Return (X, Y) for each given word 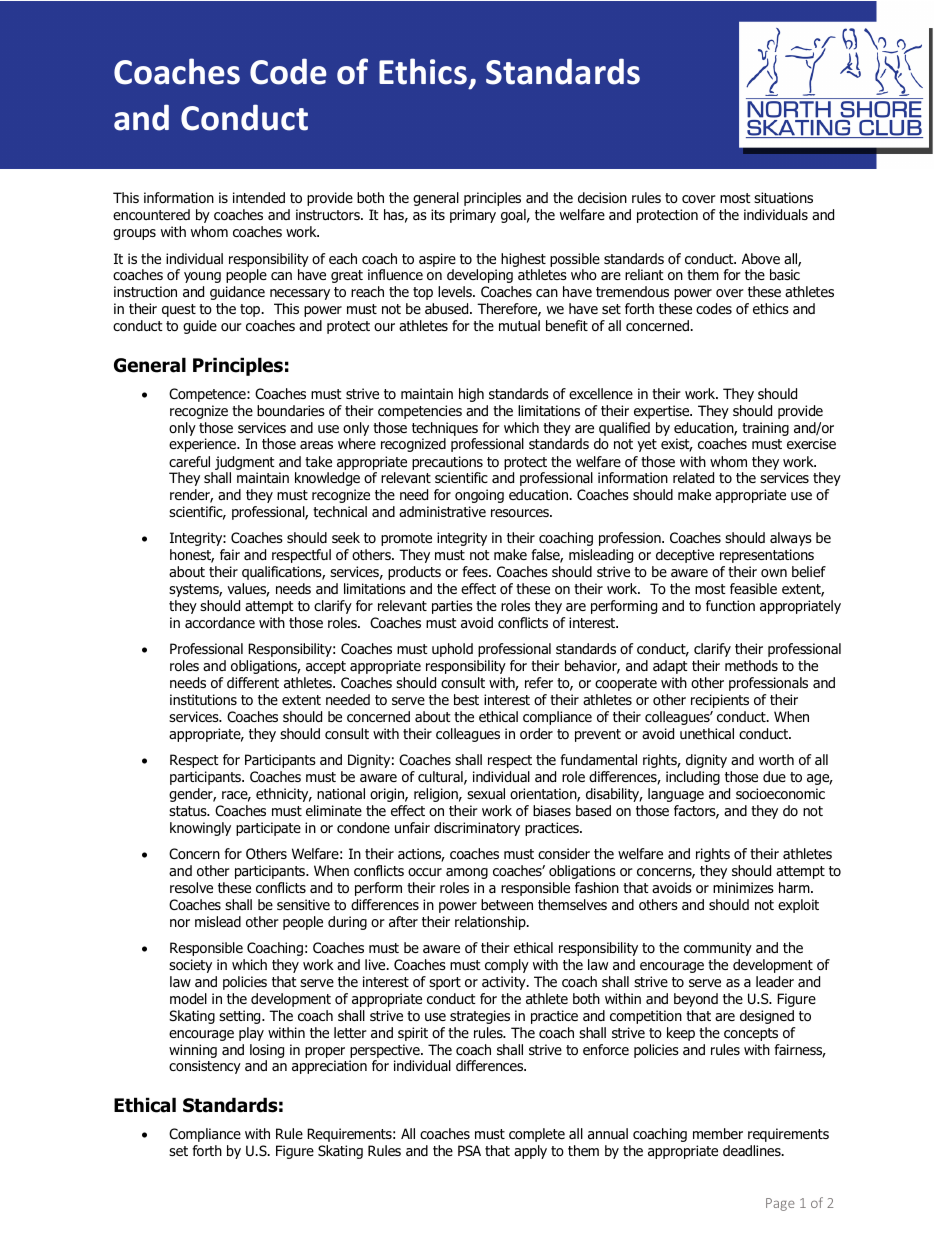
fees (476, 571)
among (467, 873)
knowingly (200, 829)
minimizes (743, 887)
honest (192, 556)
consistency (205, 1067)
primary (473, 216)
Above (761, 259)
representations (767, 556)
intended (259, 197)
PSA (469, 1150)
